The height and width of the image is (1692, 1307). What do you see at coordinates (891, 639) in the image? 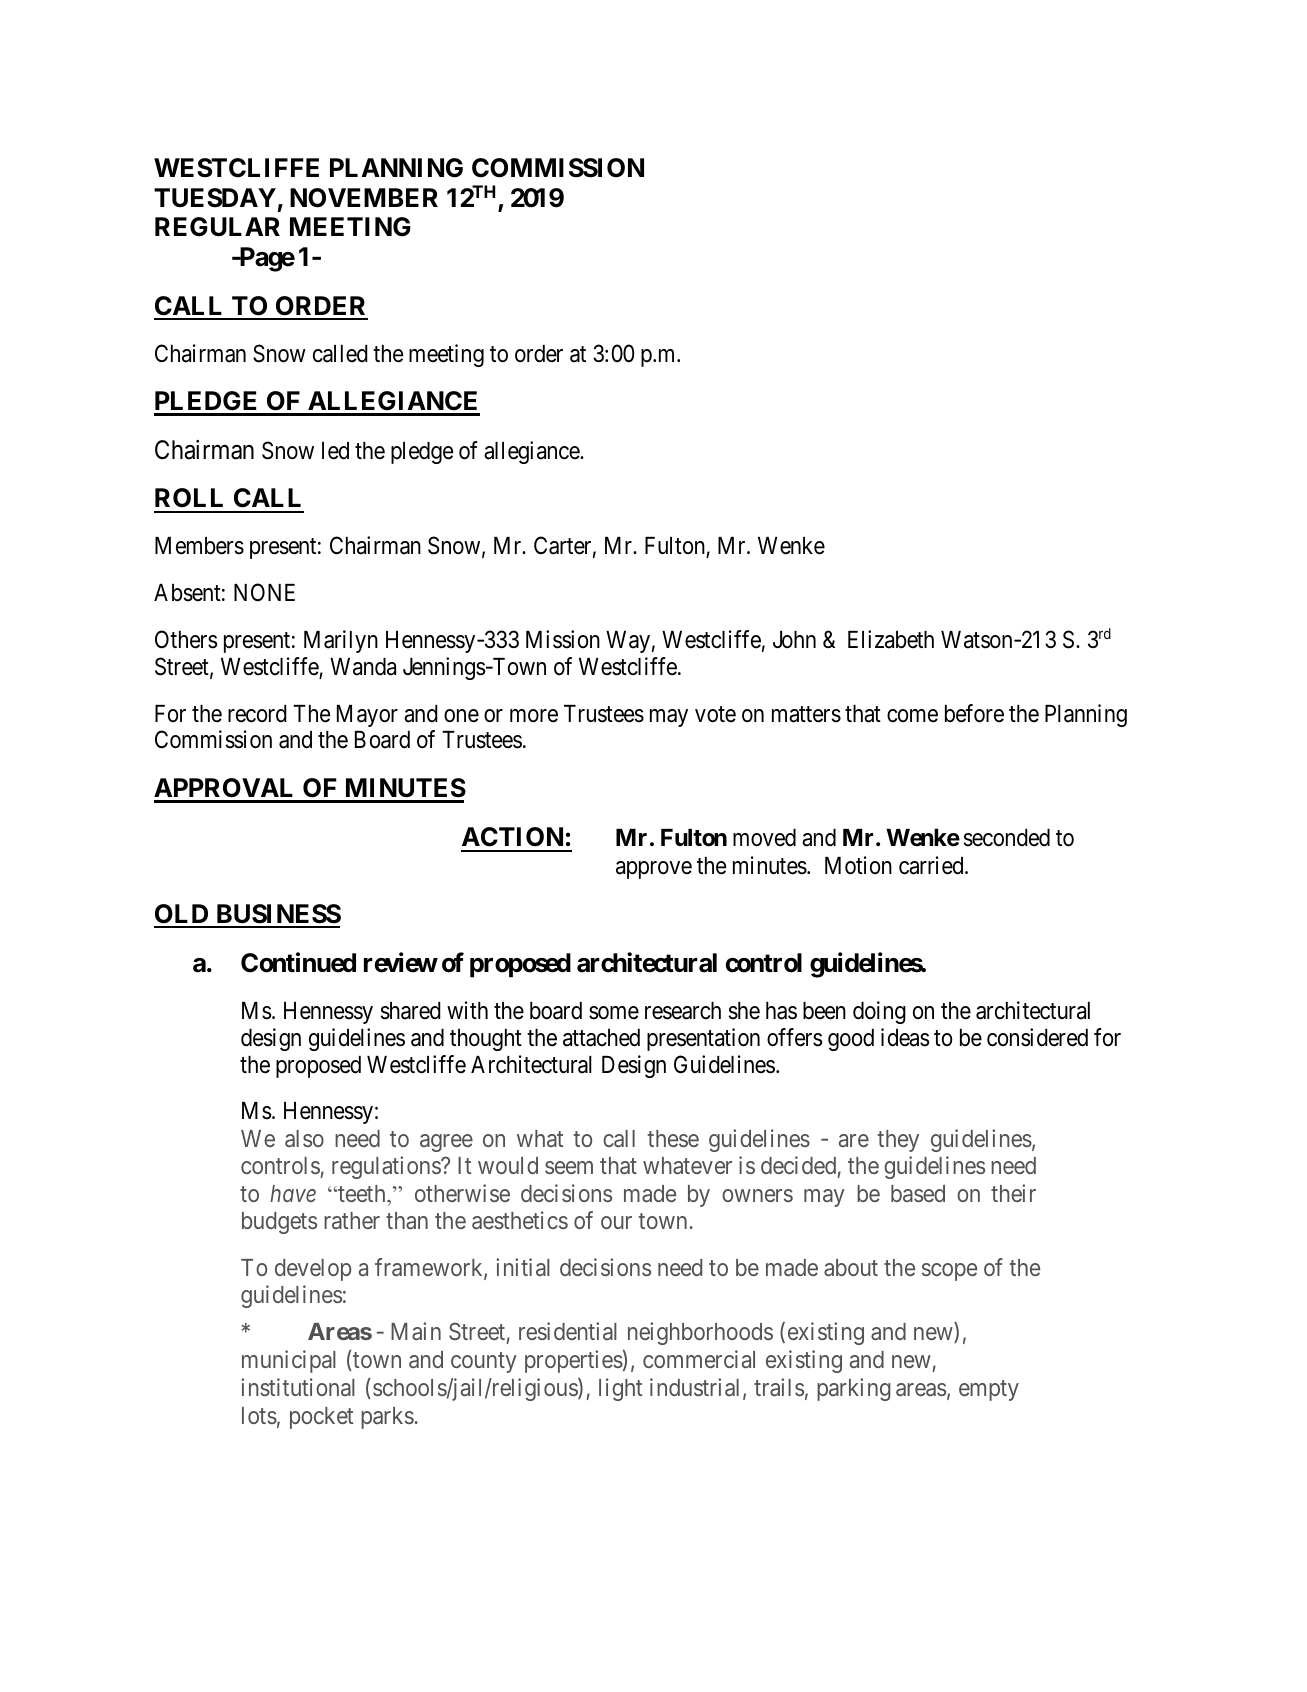
I see `Elizabeth` at bounding box center [891, 639].
